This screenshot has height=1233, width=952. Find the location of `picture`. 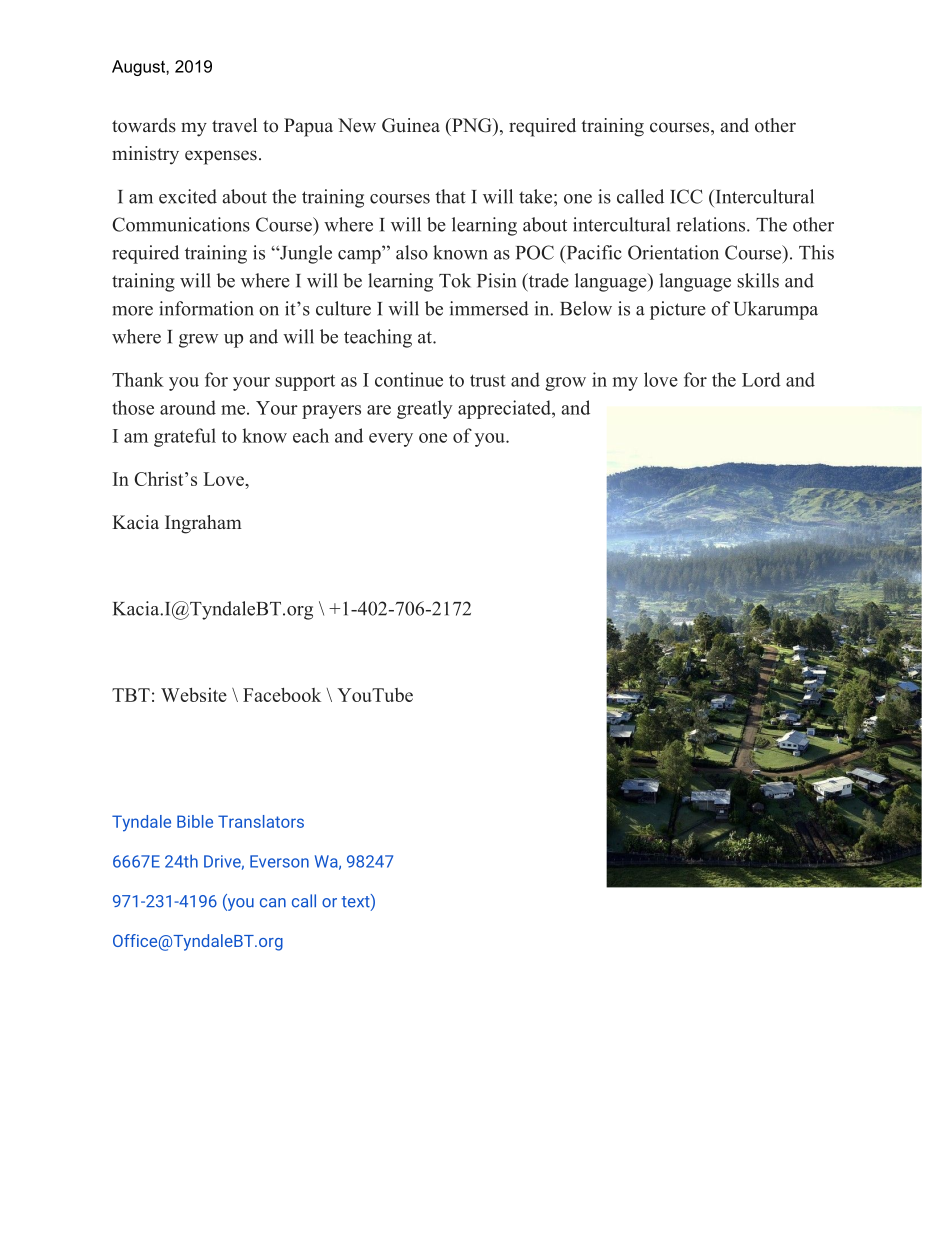

picture is located at coordinates (678, 310).
